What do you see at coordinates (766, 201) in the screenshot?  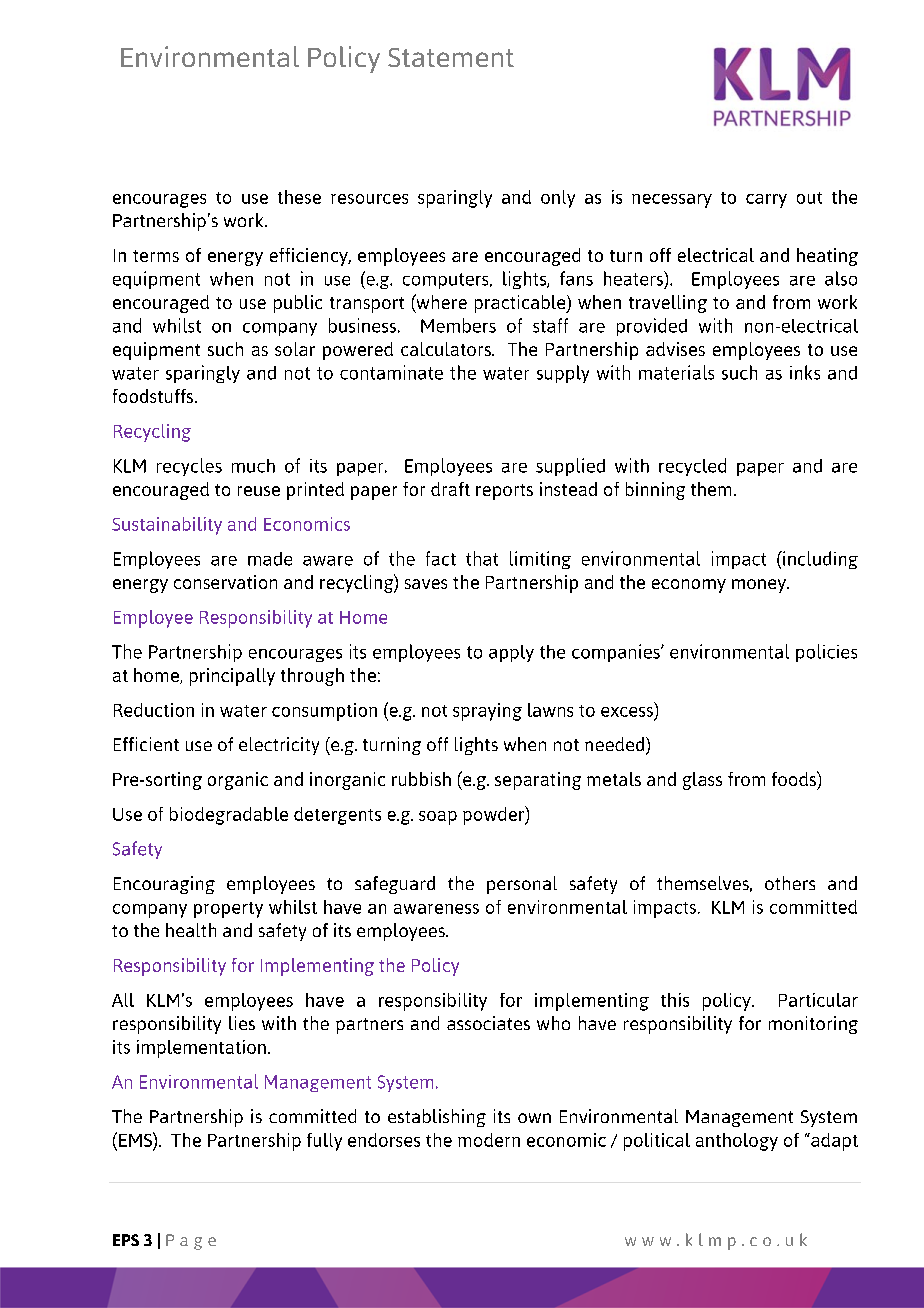 I see `carry` at bounding box center [766, 201].
